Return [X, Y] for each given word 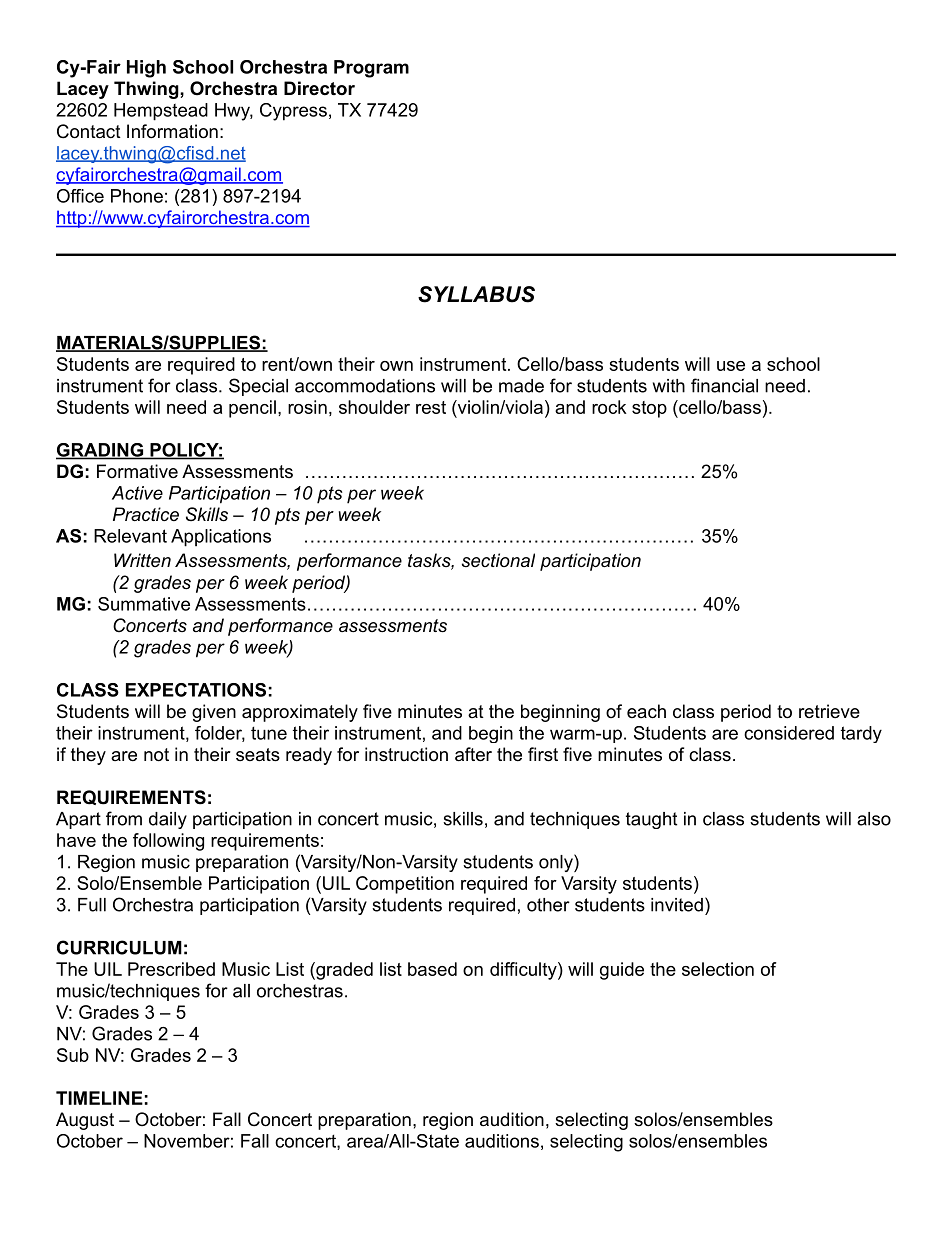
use [731, 366]
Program [371, 69]
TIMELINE [99, 1098]
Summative [144, 604]
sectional [498, 560]
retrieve [829, 711]
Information [172, 131]
